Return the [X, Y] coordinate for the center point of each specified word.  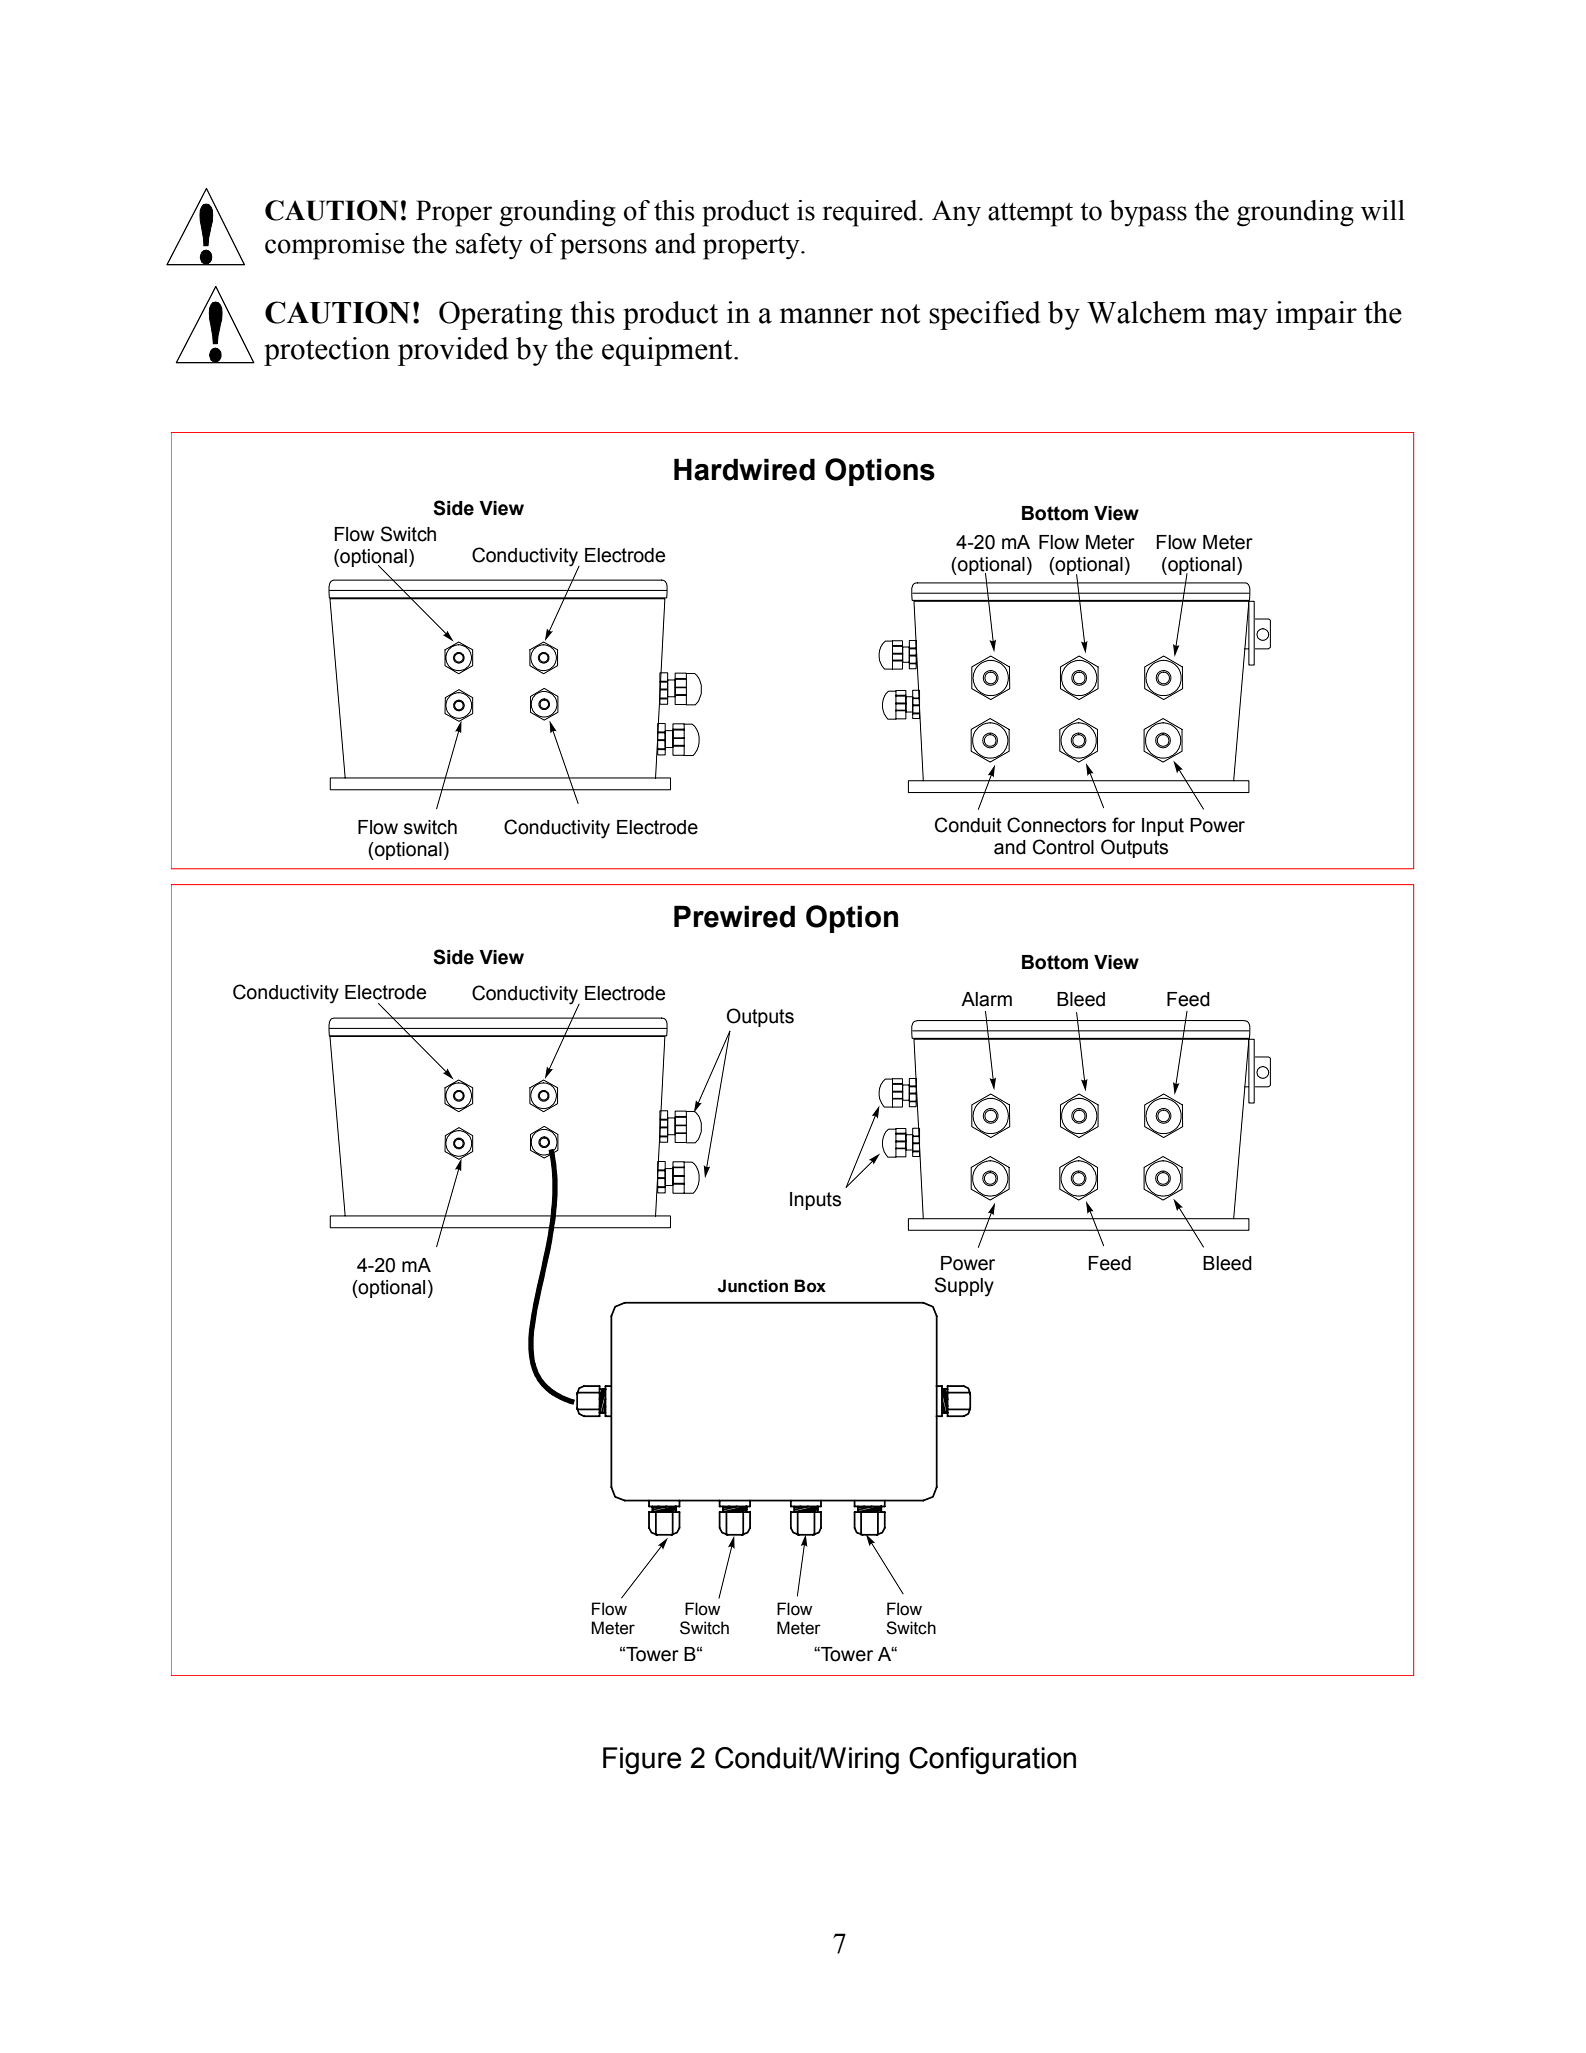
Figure [642, 1761]
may [1241, 319]
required [871, 213]
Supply [964, 1287]
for [1123, 825]
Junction [753, 1286]
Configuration [992, 1761]
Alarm [986, 999]
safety [489, 246]
